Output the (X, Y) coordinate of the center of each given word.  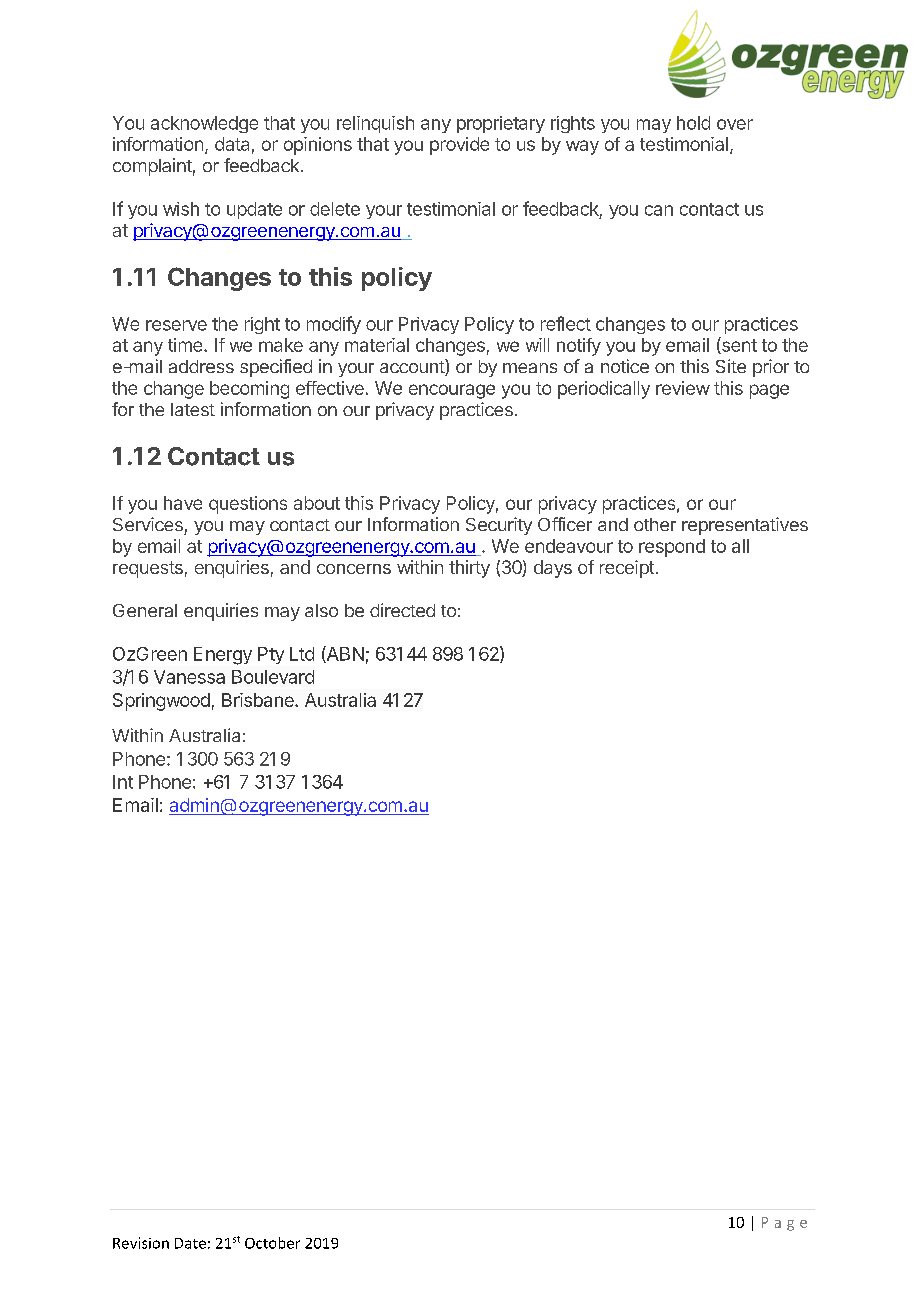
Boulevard (273, 677)
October (272, 1243)
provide (459, 146)
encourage (452, 391)
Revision (141, 1243)
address (201, 366)
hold (693, 123)
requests (148, 569)
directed (402, 610)
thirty (469, 569)
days (553, 569)
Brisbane (259, 700)
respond (672, 548)
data (232, 144)
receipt (627, 569)
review (683, 388)
